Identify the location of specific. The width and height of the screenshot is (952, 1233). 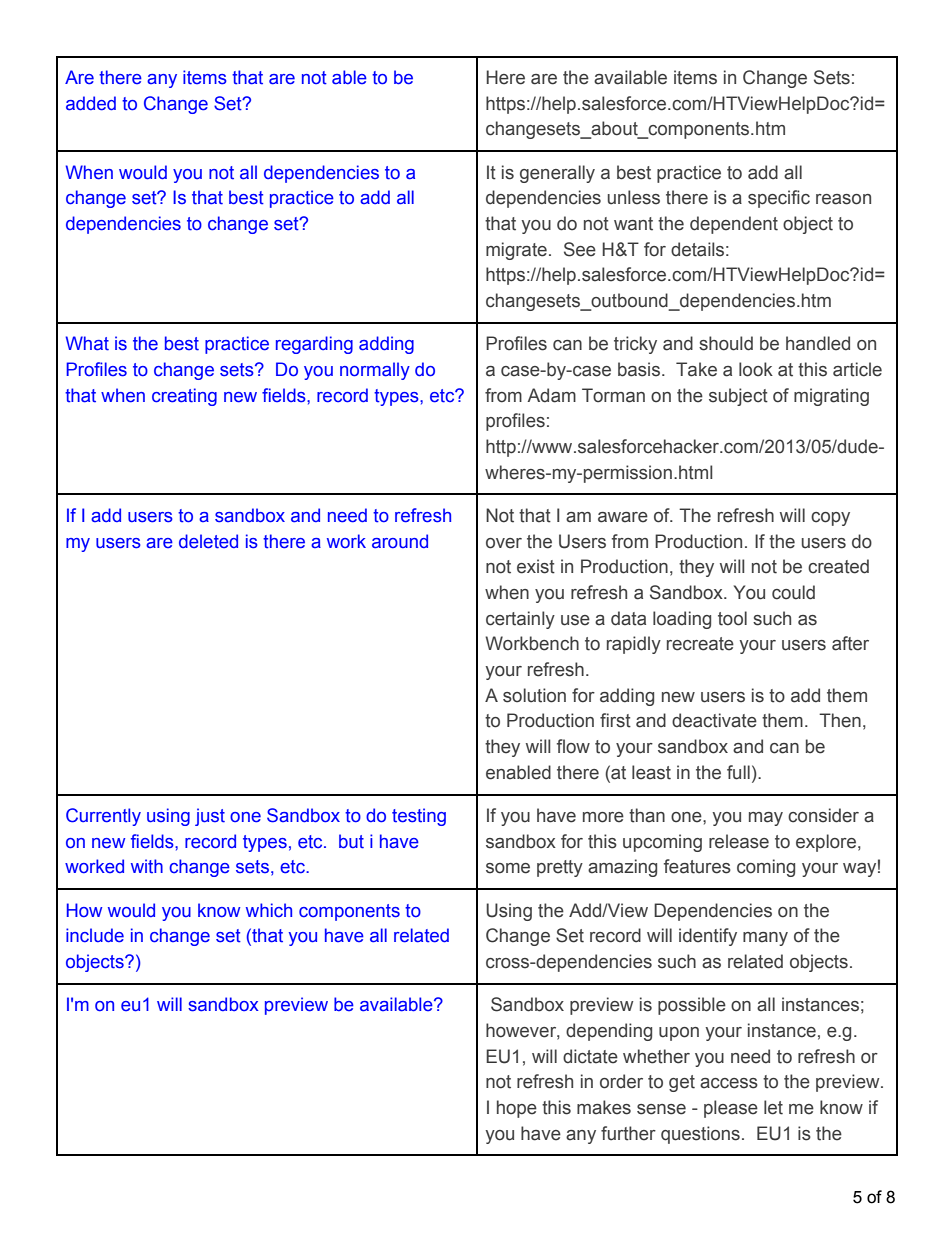
(779, 199).
